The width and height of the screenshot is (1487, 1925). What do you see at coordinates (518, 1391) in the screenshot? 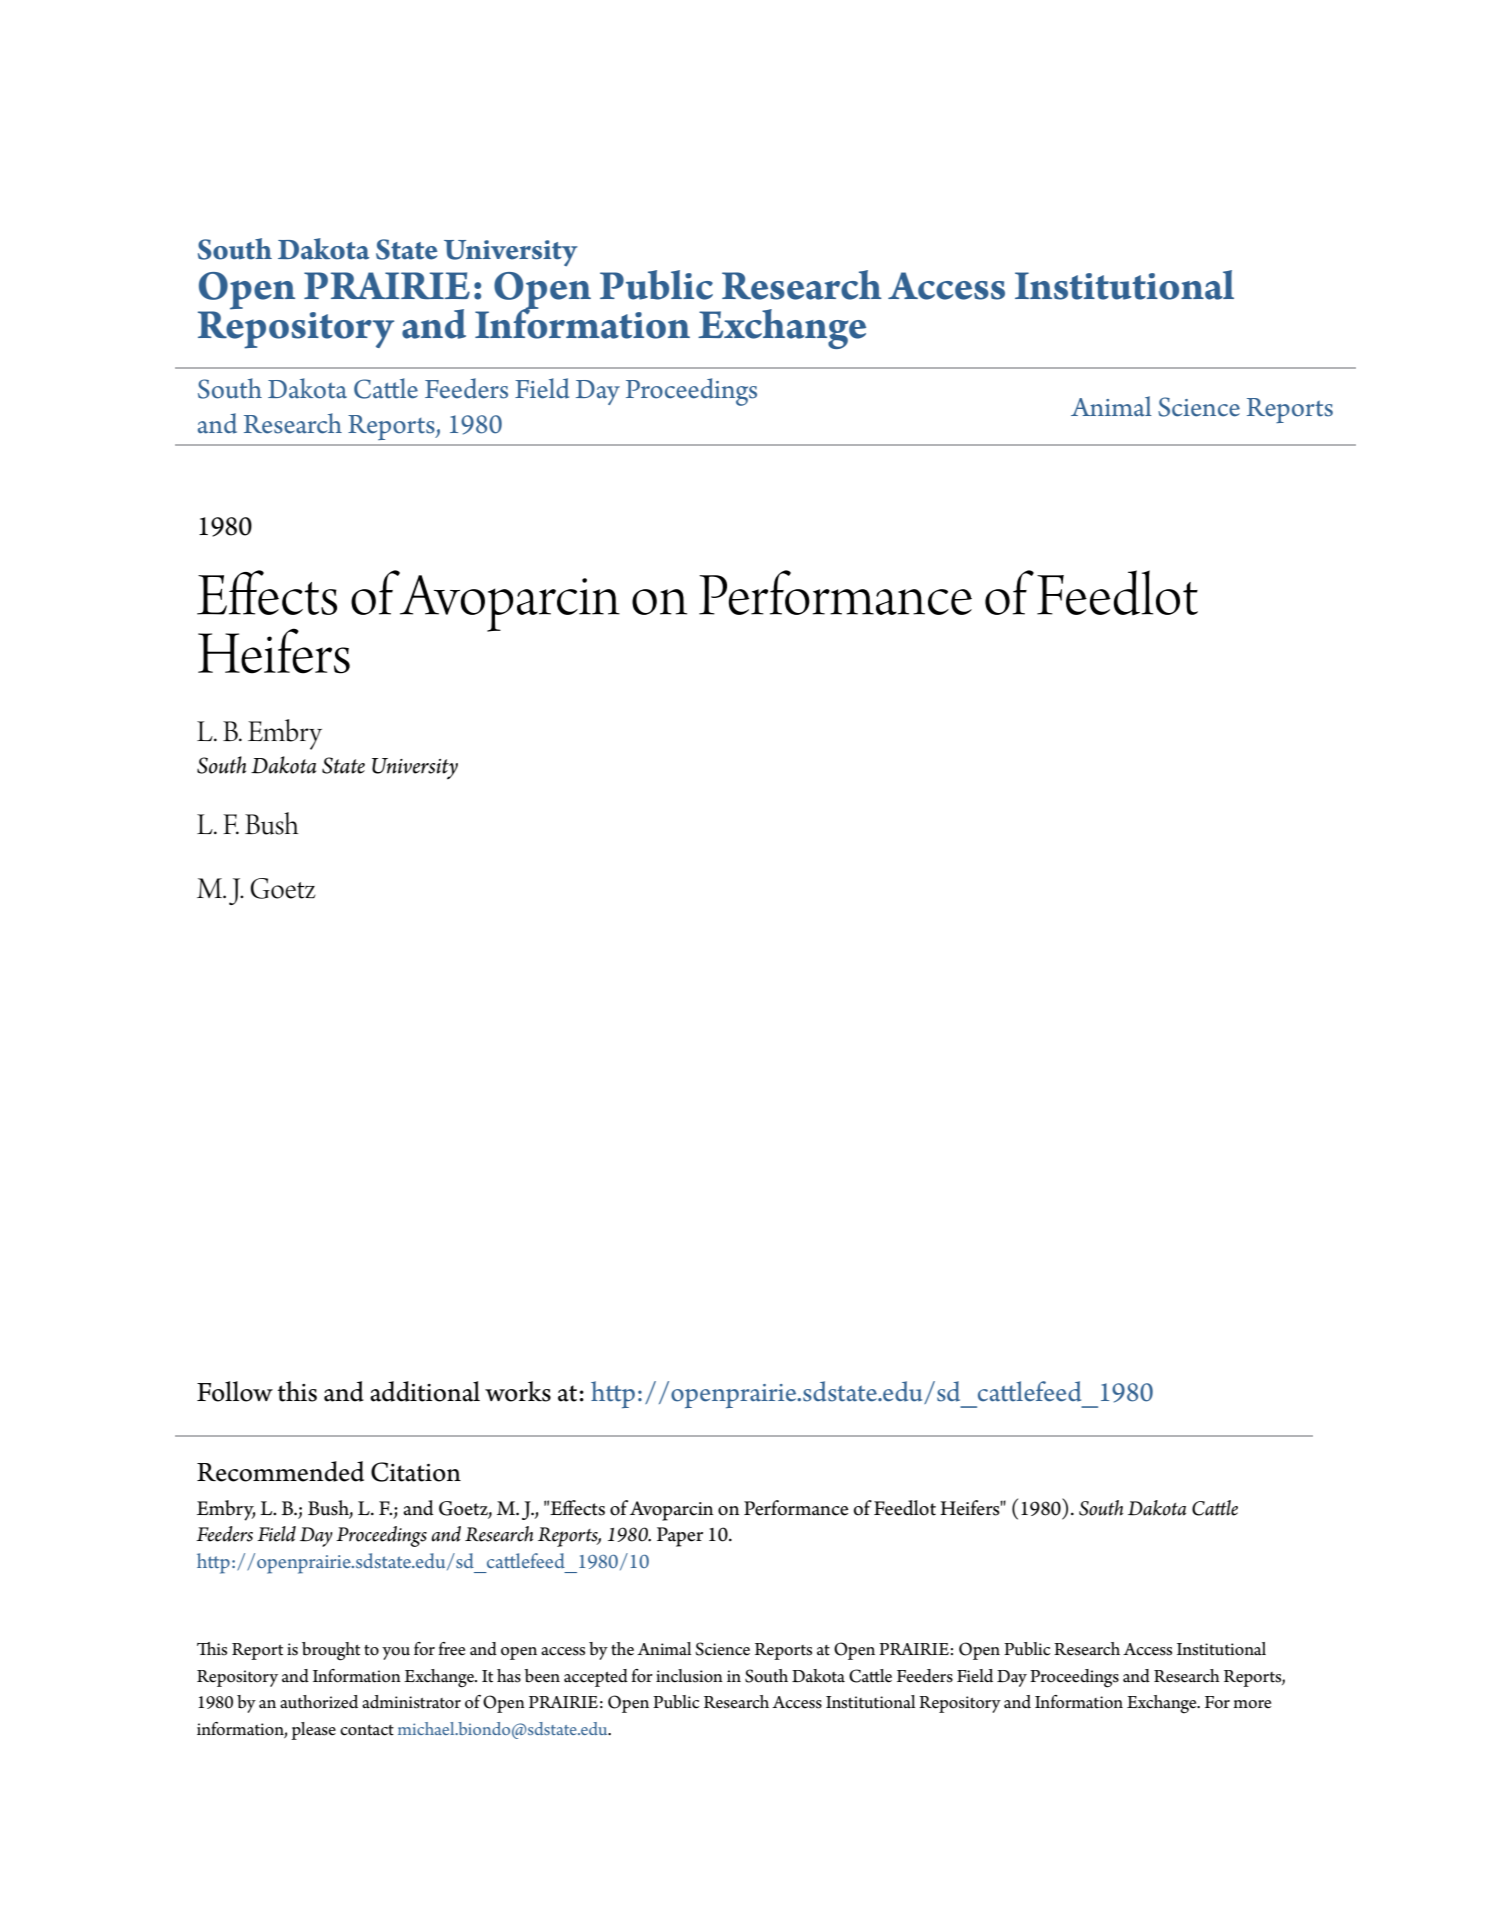
I see `works` at bounding box center [518, 1391].
